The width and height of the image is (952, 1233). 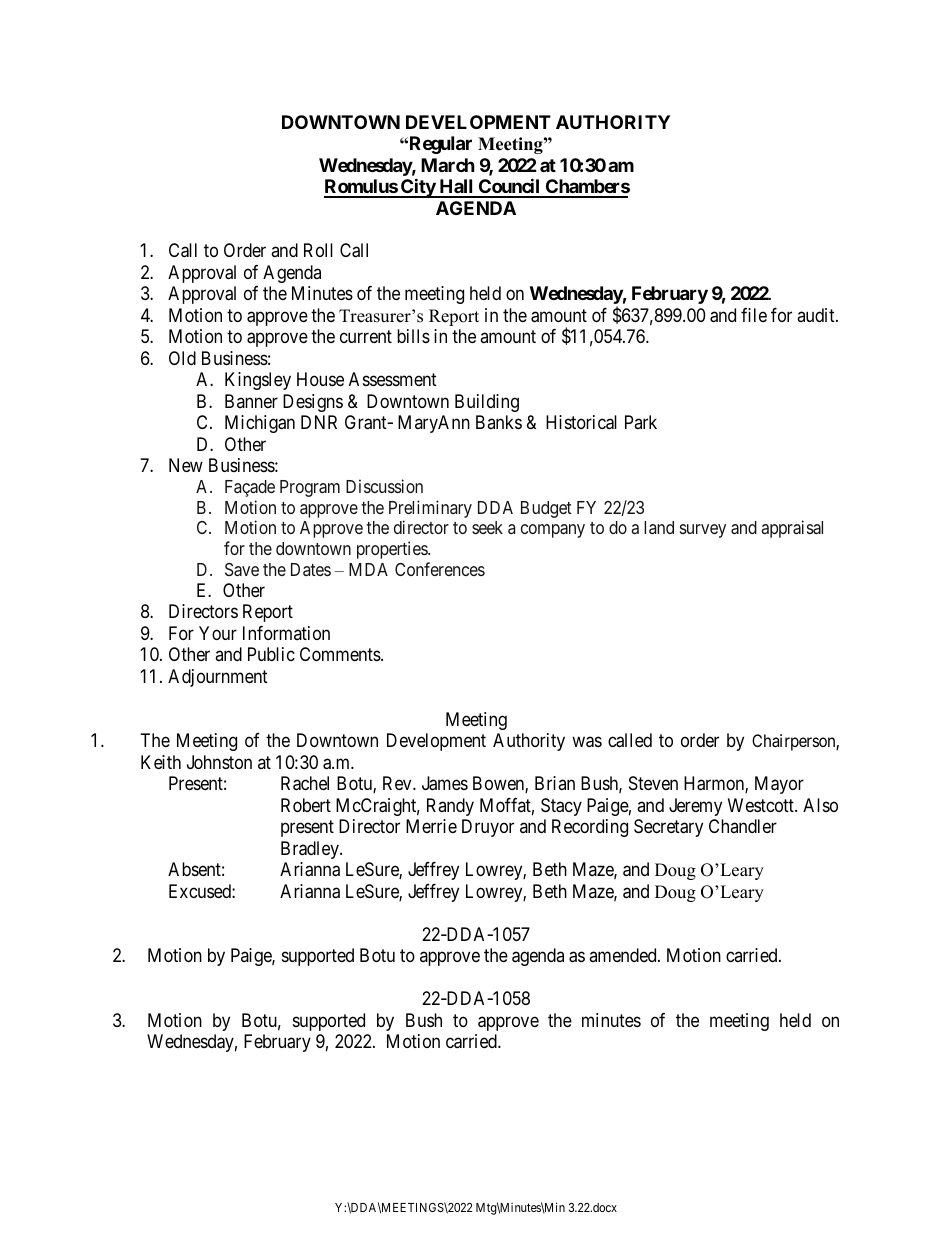 I want to click on Roll, so click(x=318, y=250).
